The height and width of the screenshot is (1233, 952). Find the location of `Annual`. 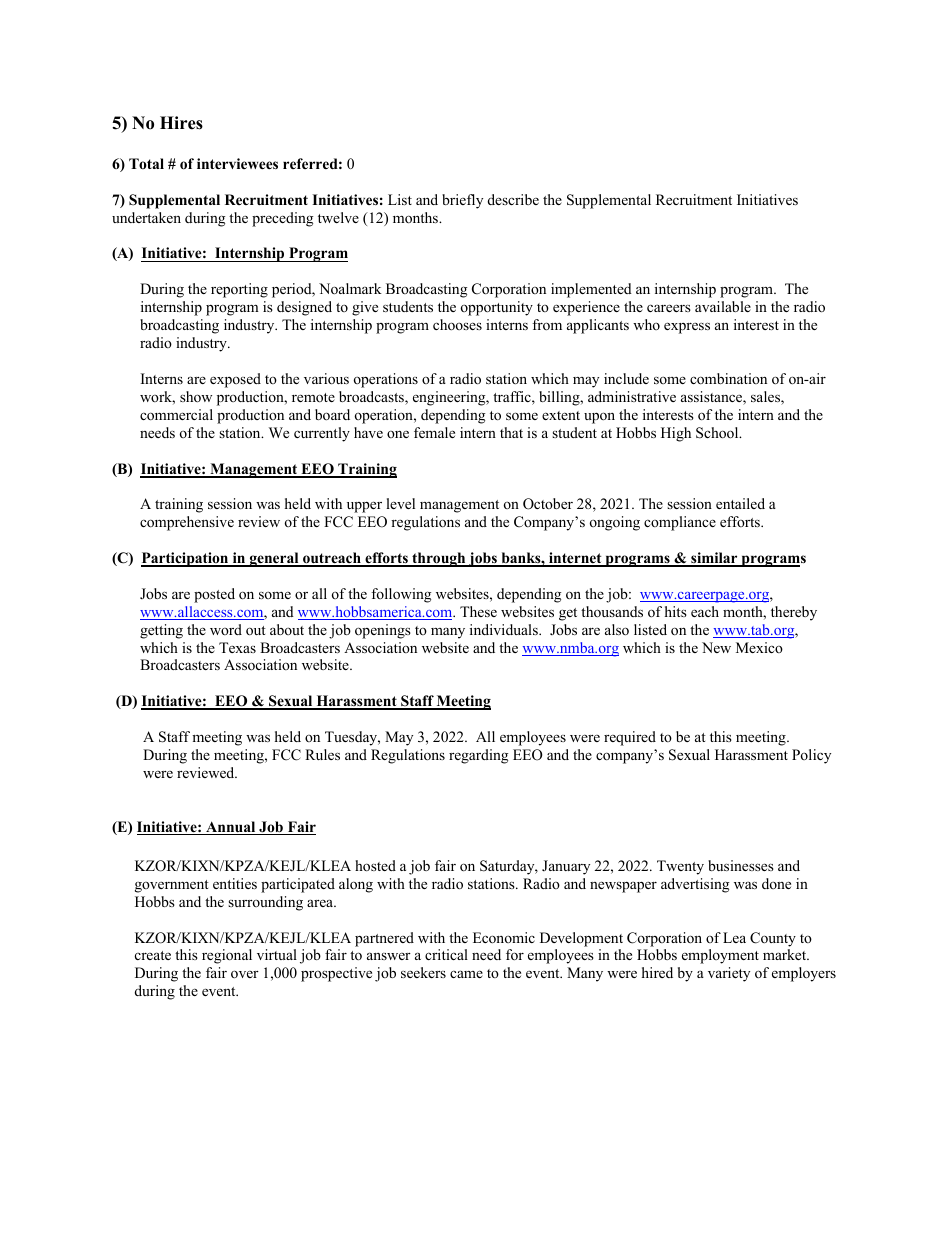

Annual is located at coordinates (231, 828).
